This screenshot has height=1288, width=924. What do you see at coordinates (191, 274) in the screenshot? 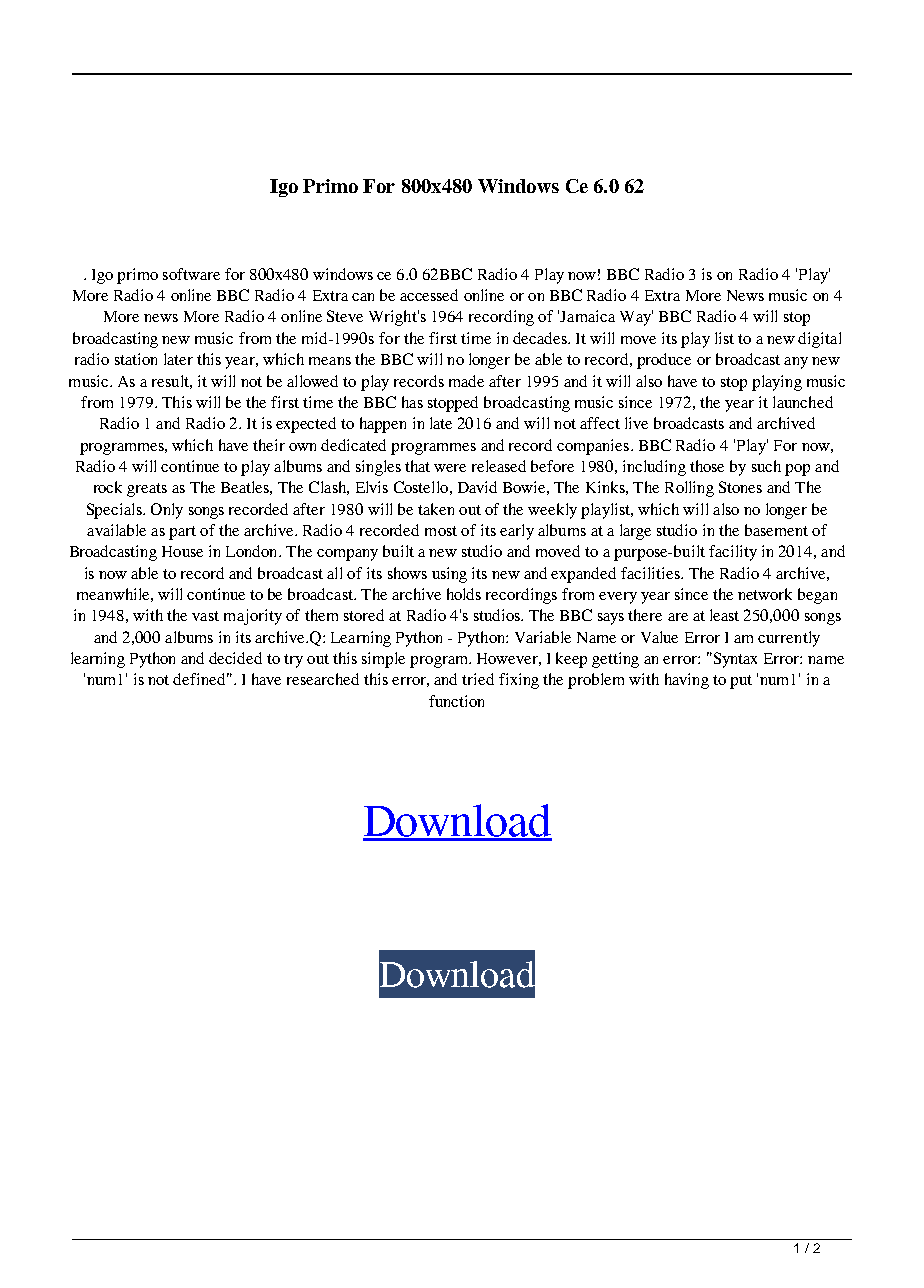
I see `software` at bounding box center [191, 274].
